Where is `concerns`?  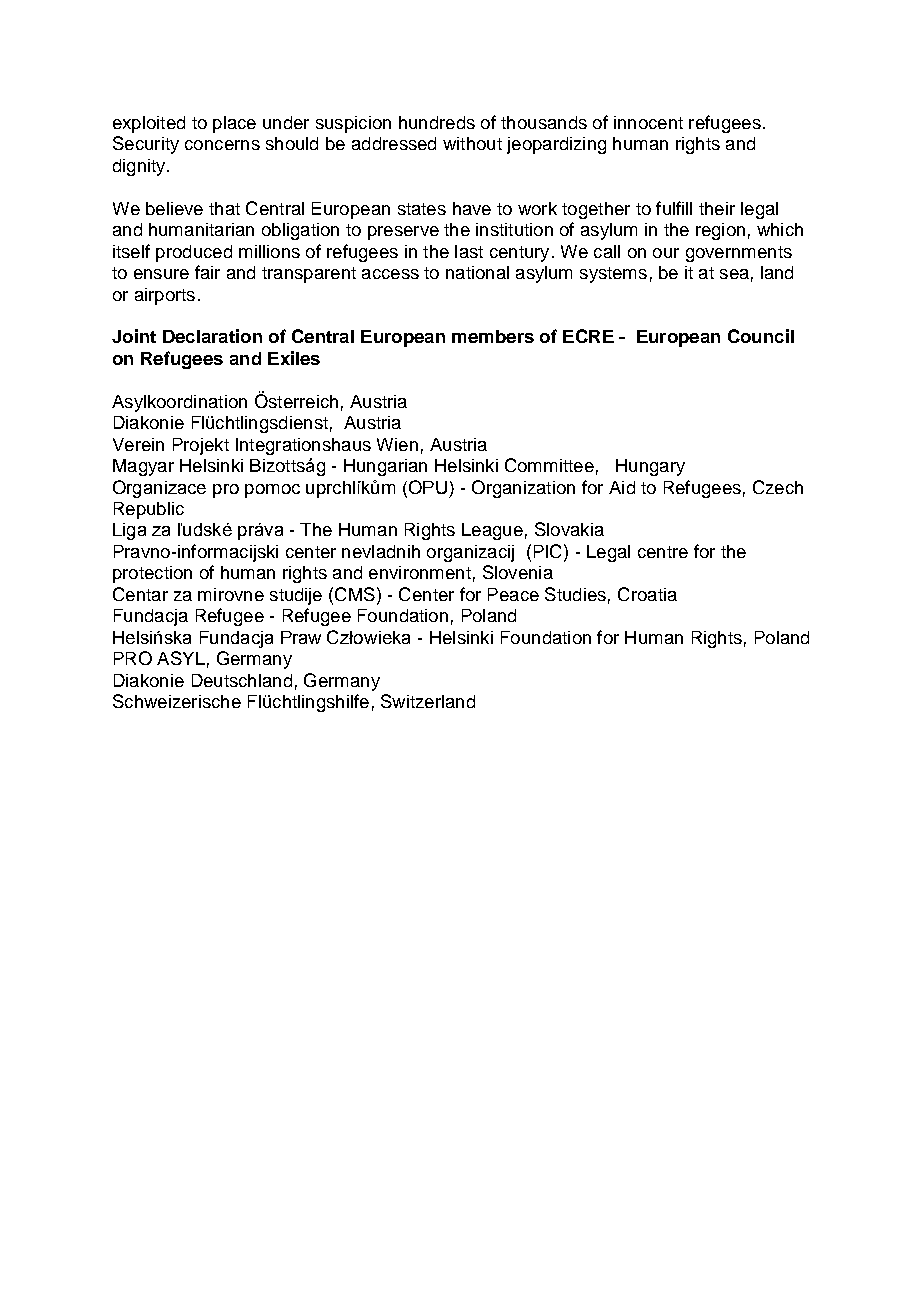 concerns is located at coordinates (222, 145).
